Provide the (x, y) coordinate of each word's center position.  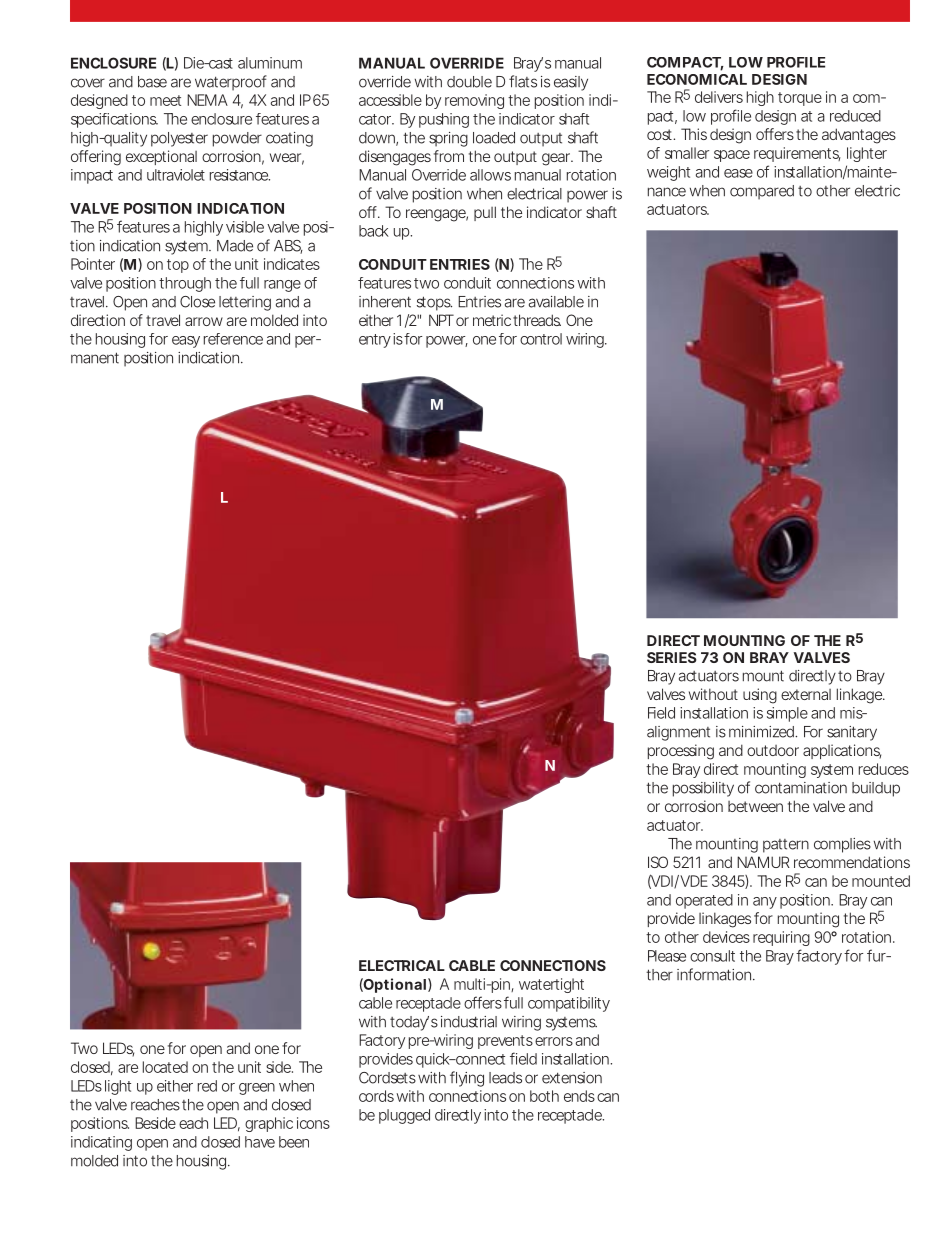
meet (165, 100)
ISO (658, 862)
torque (800, 99)
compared (762, 192)
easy (186, 342)
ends (579, 1096)
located (165, 1067)
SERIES (672, 657)
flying (467, 1079)
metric (492, 320)
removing (474, 101)
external (806, 694)
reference (233, 339)
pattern (786, 846)
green (257, 1089)
